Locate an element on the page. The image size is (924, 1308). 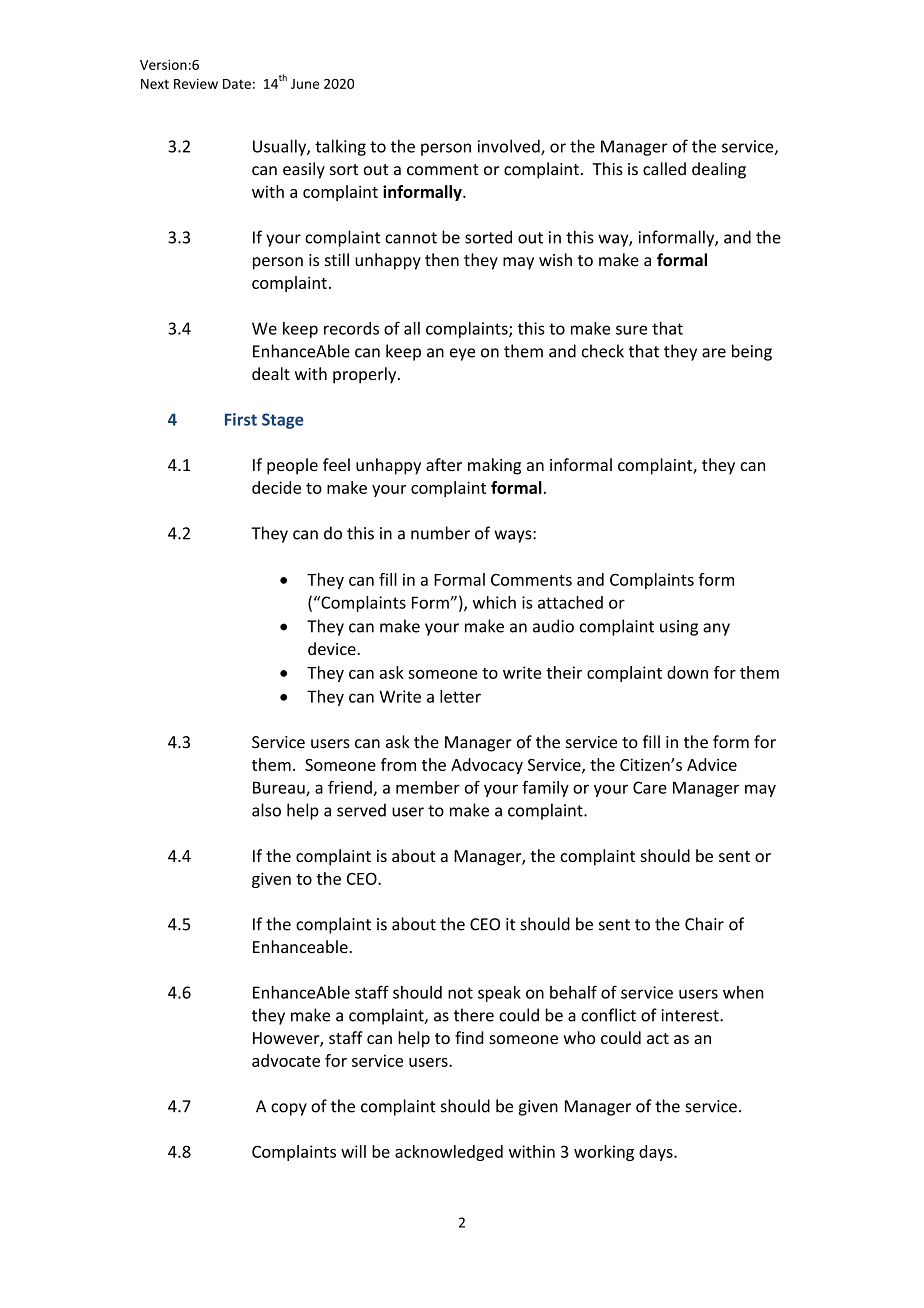
acknowledged is located at coordinates (449, 1153).
